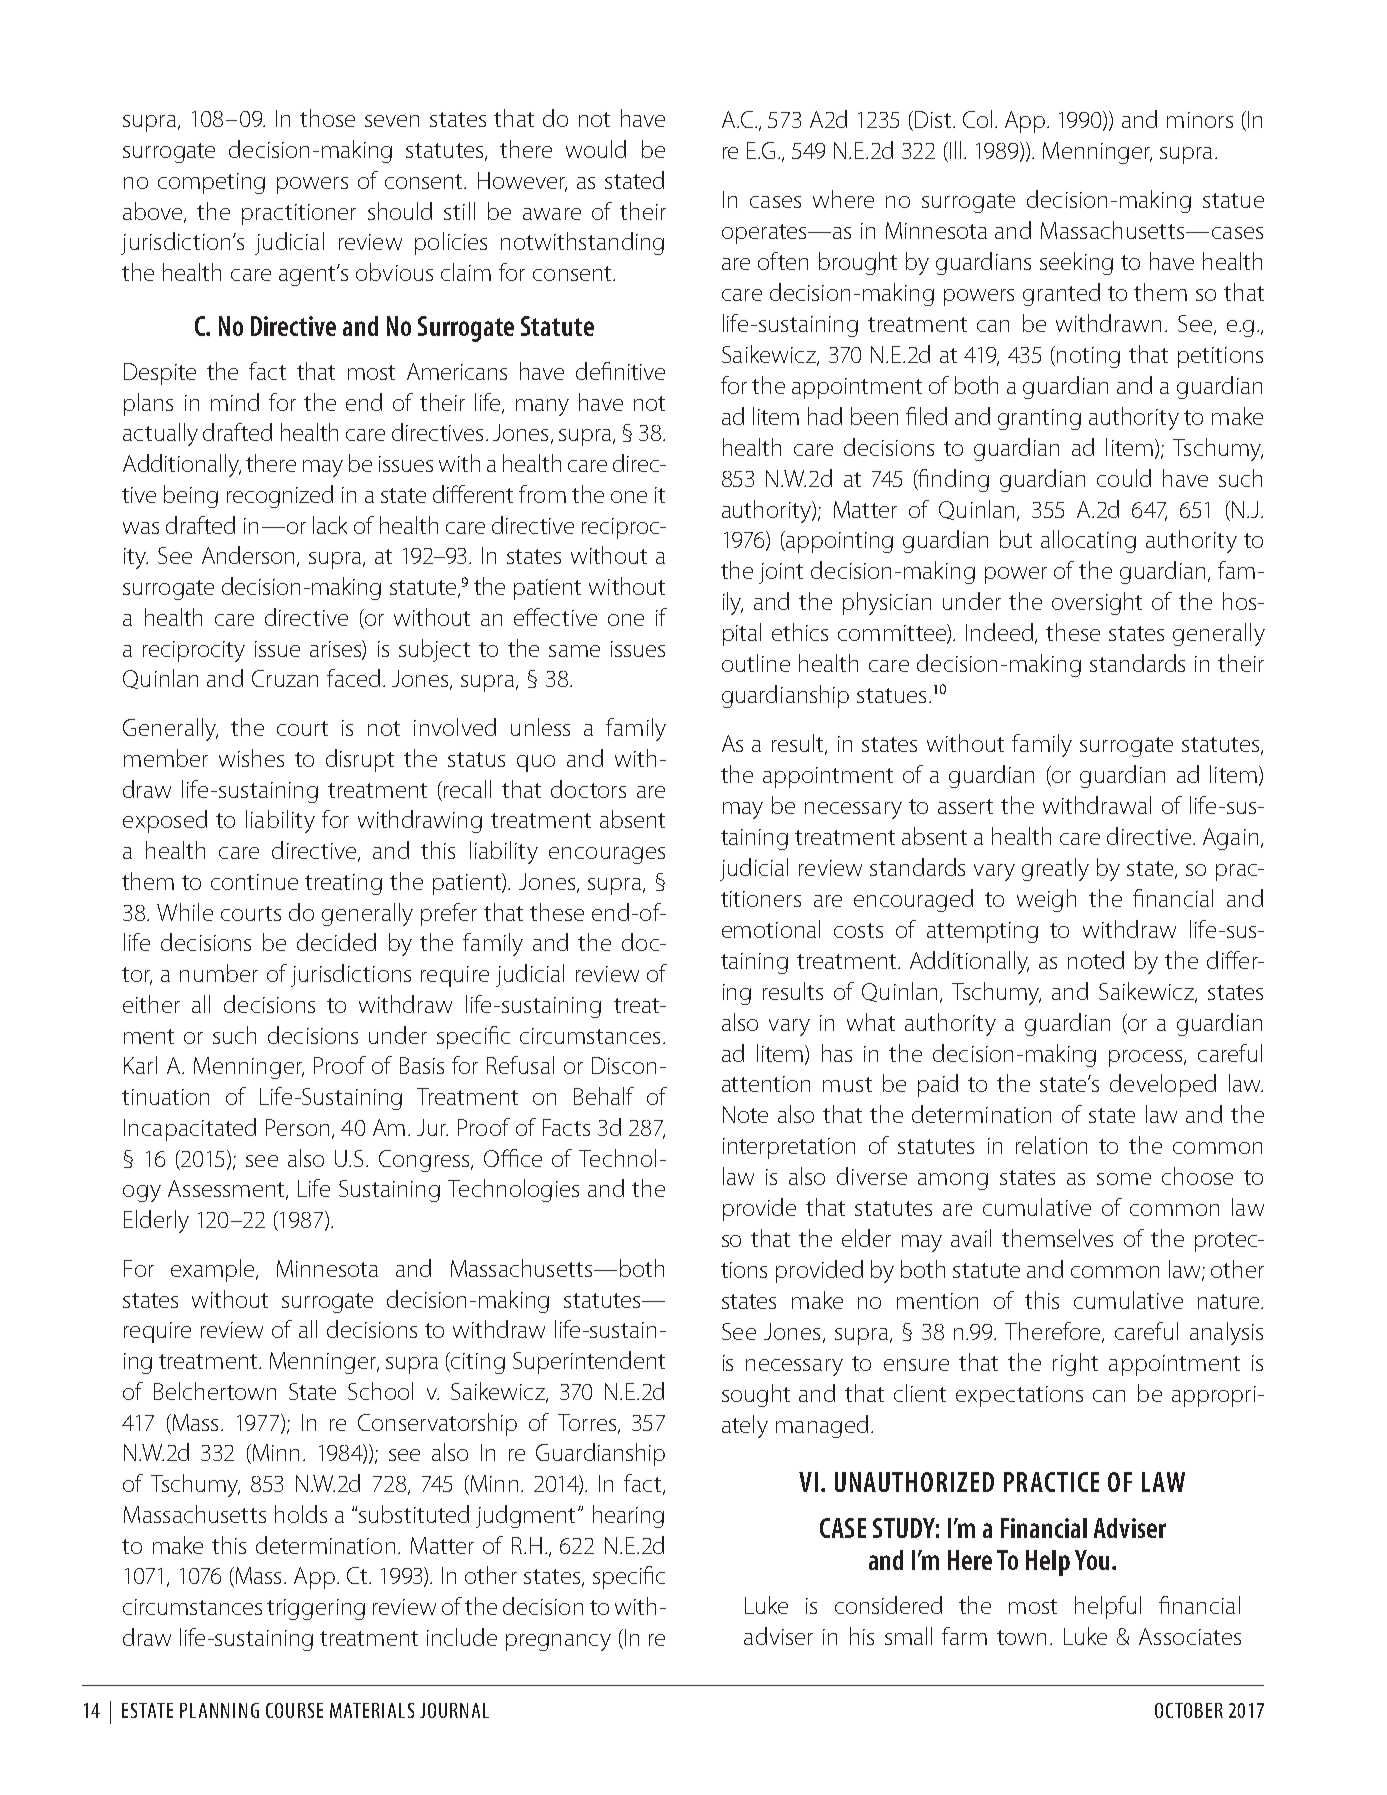 This screenshot has width=1387, height=1795. I want to click on wishes, so click(251, 758).
